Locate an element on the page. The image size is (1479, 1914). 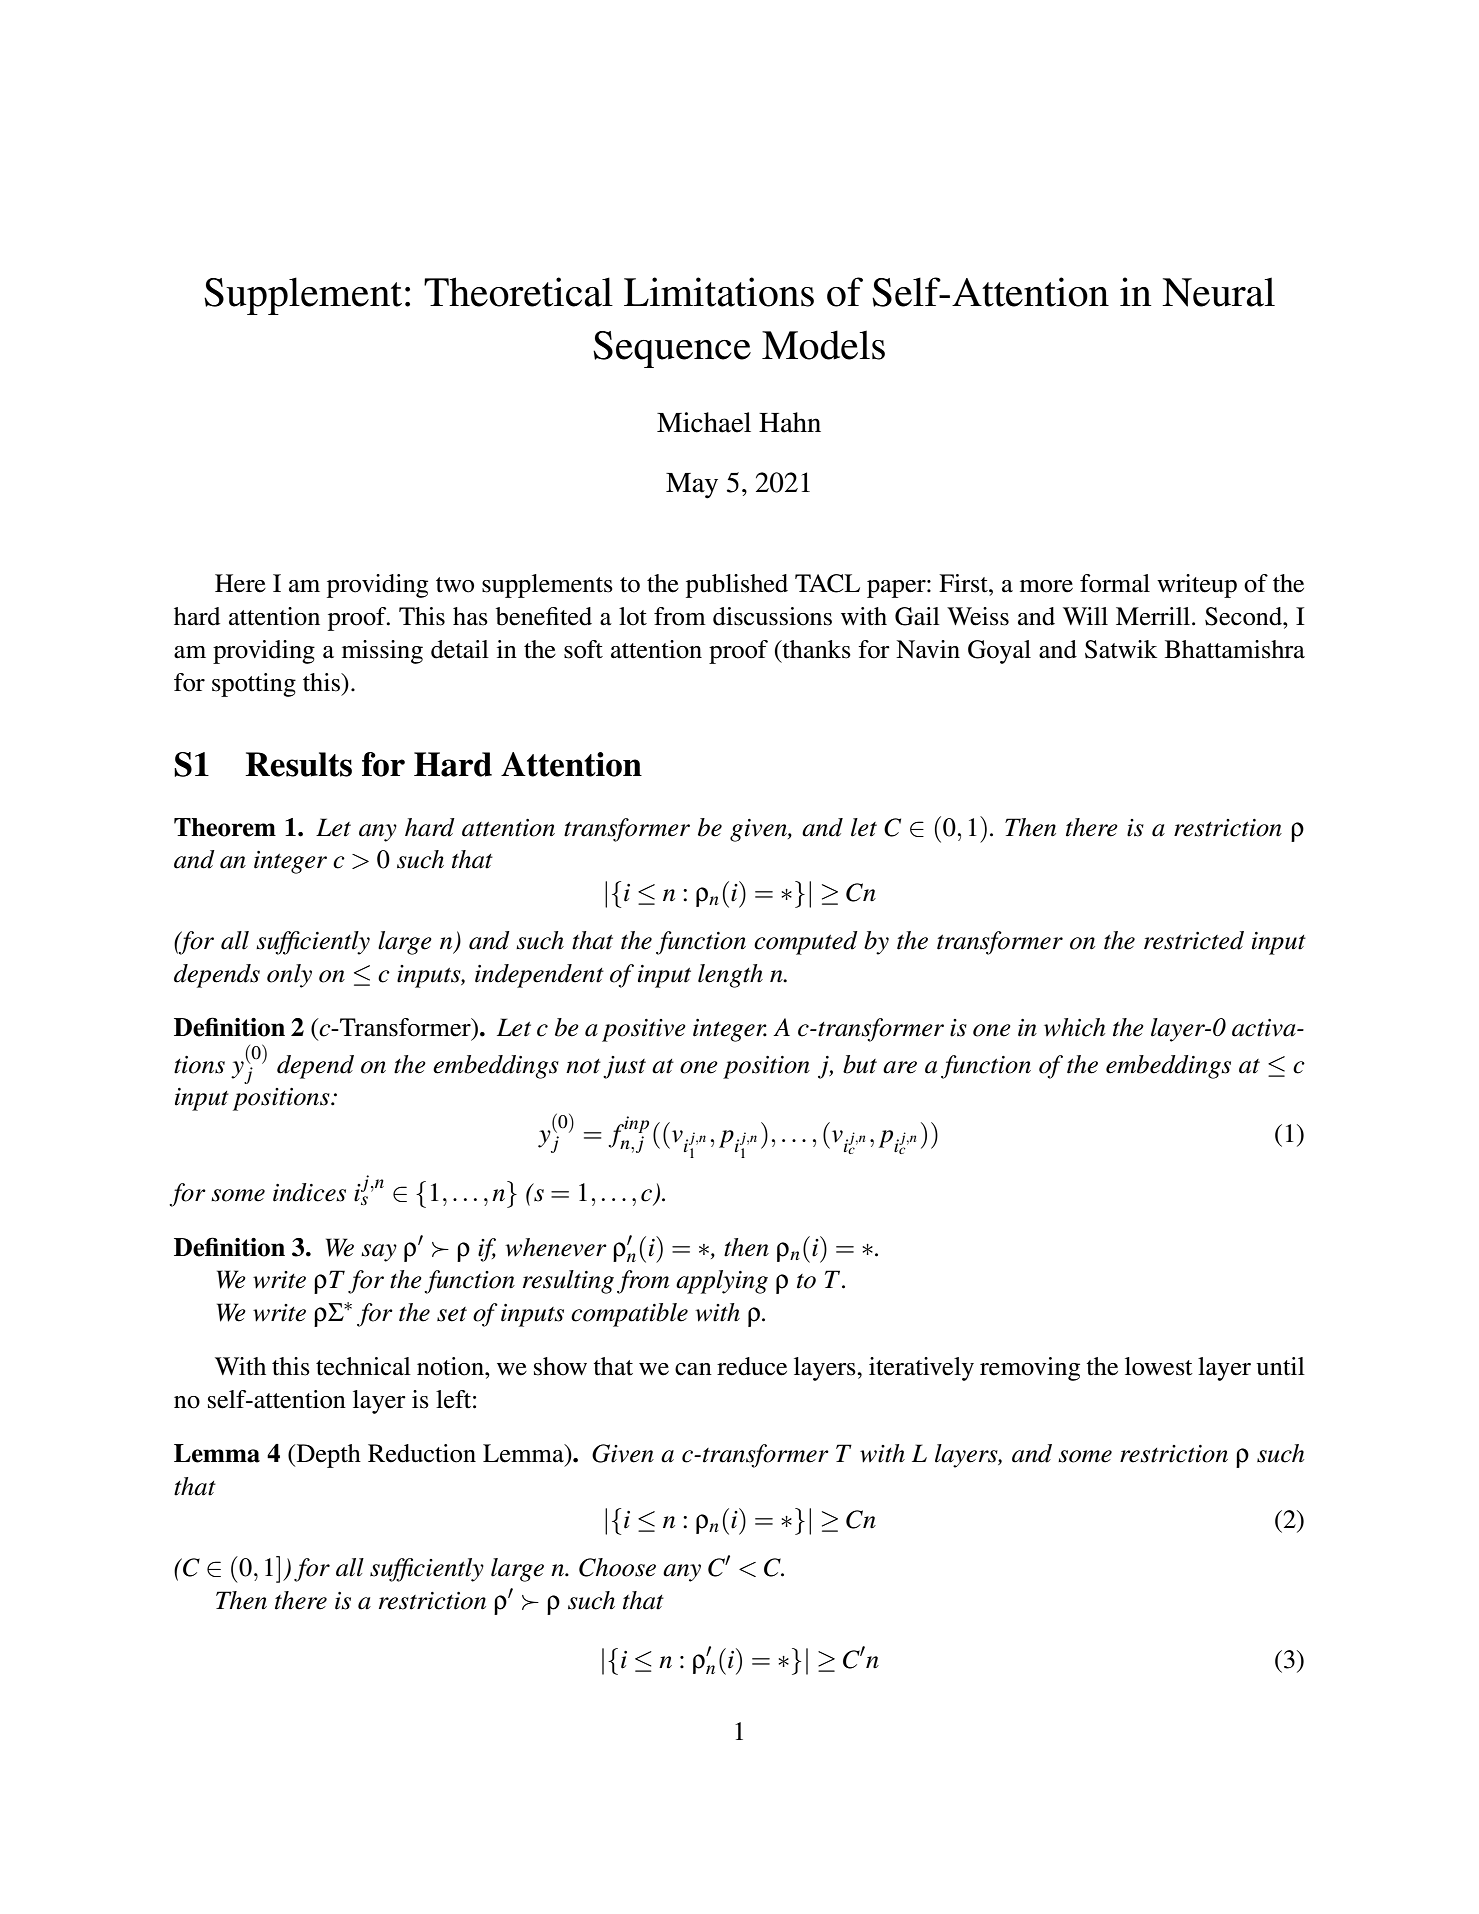
lowest is located at coordinates (1159, 1366).
